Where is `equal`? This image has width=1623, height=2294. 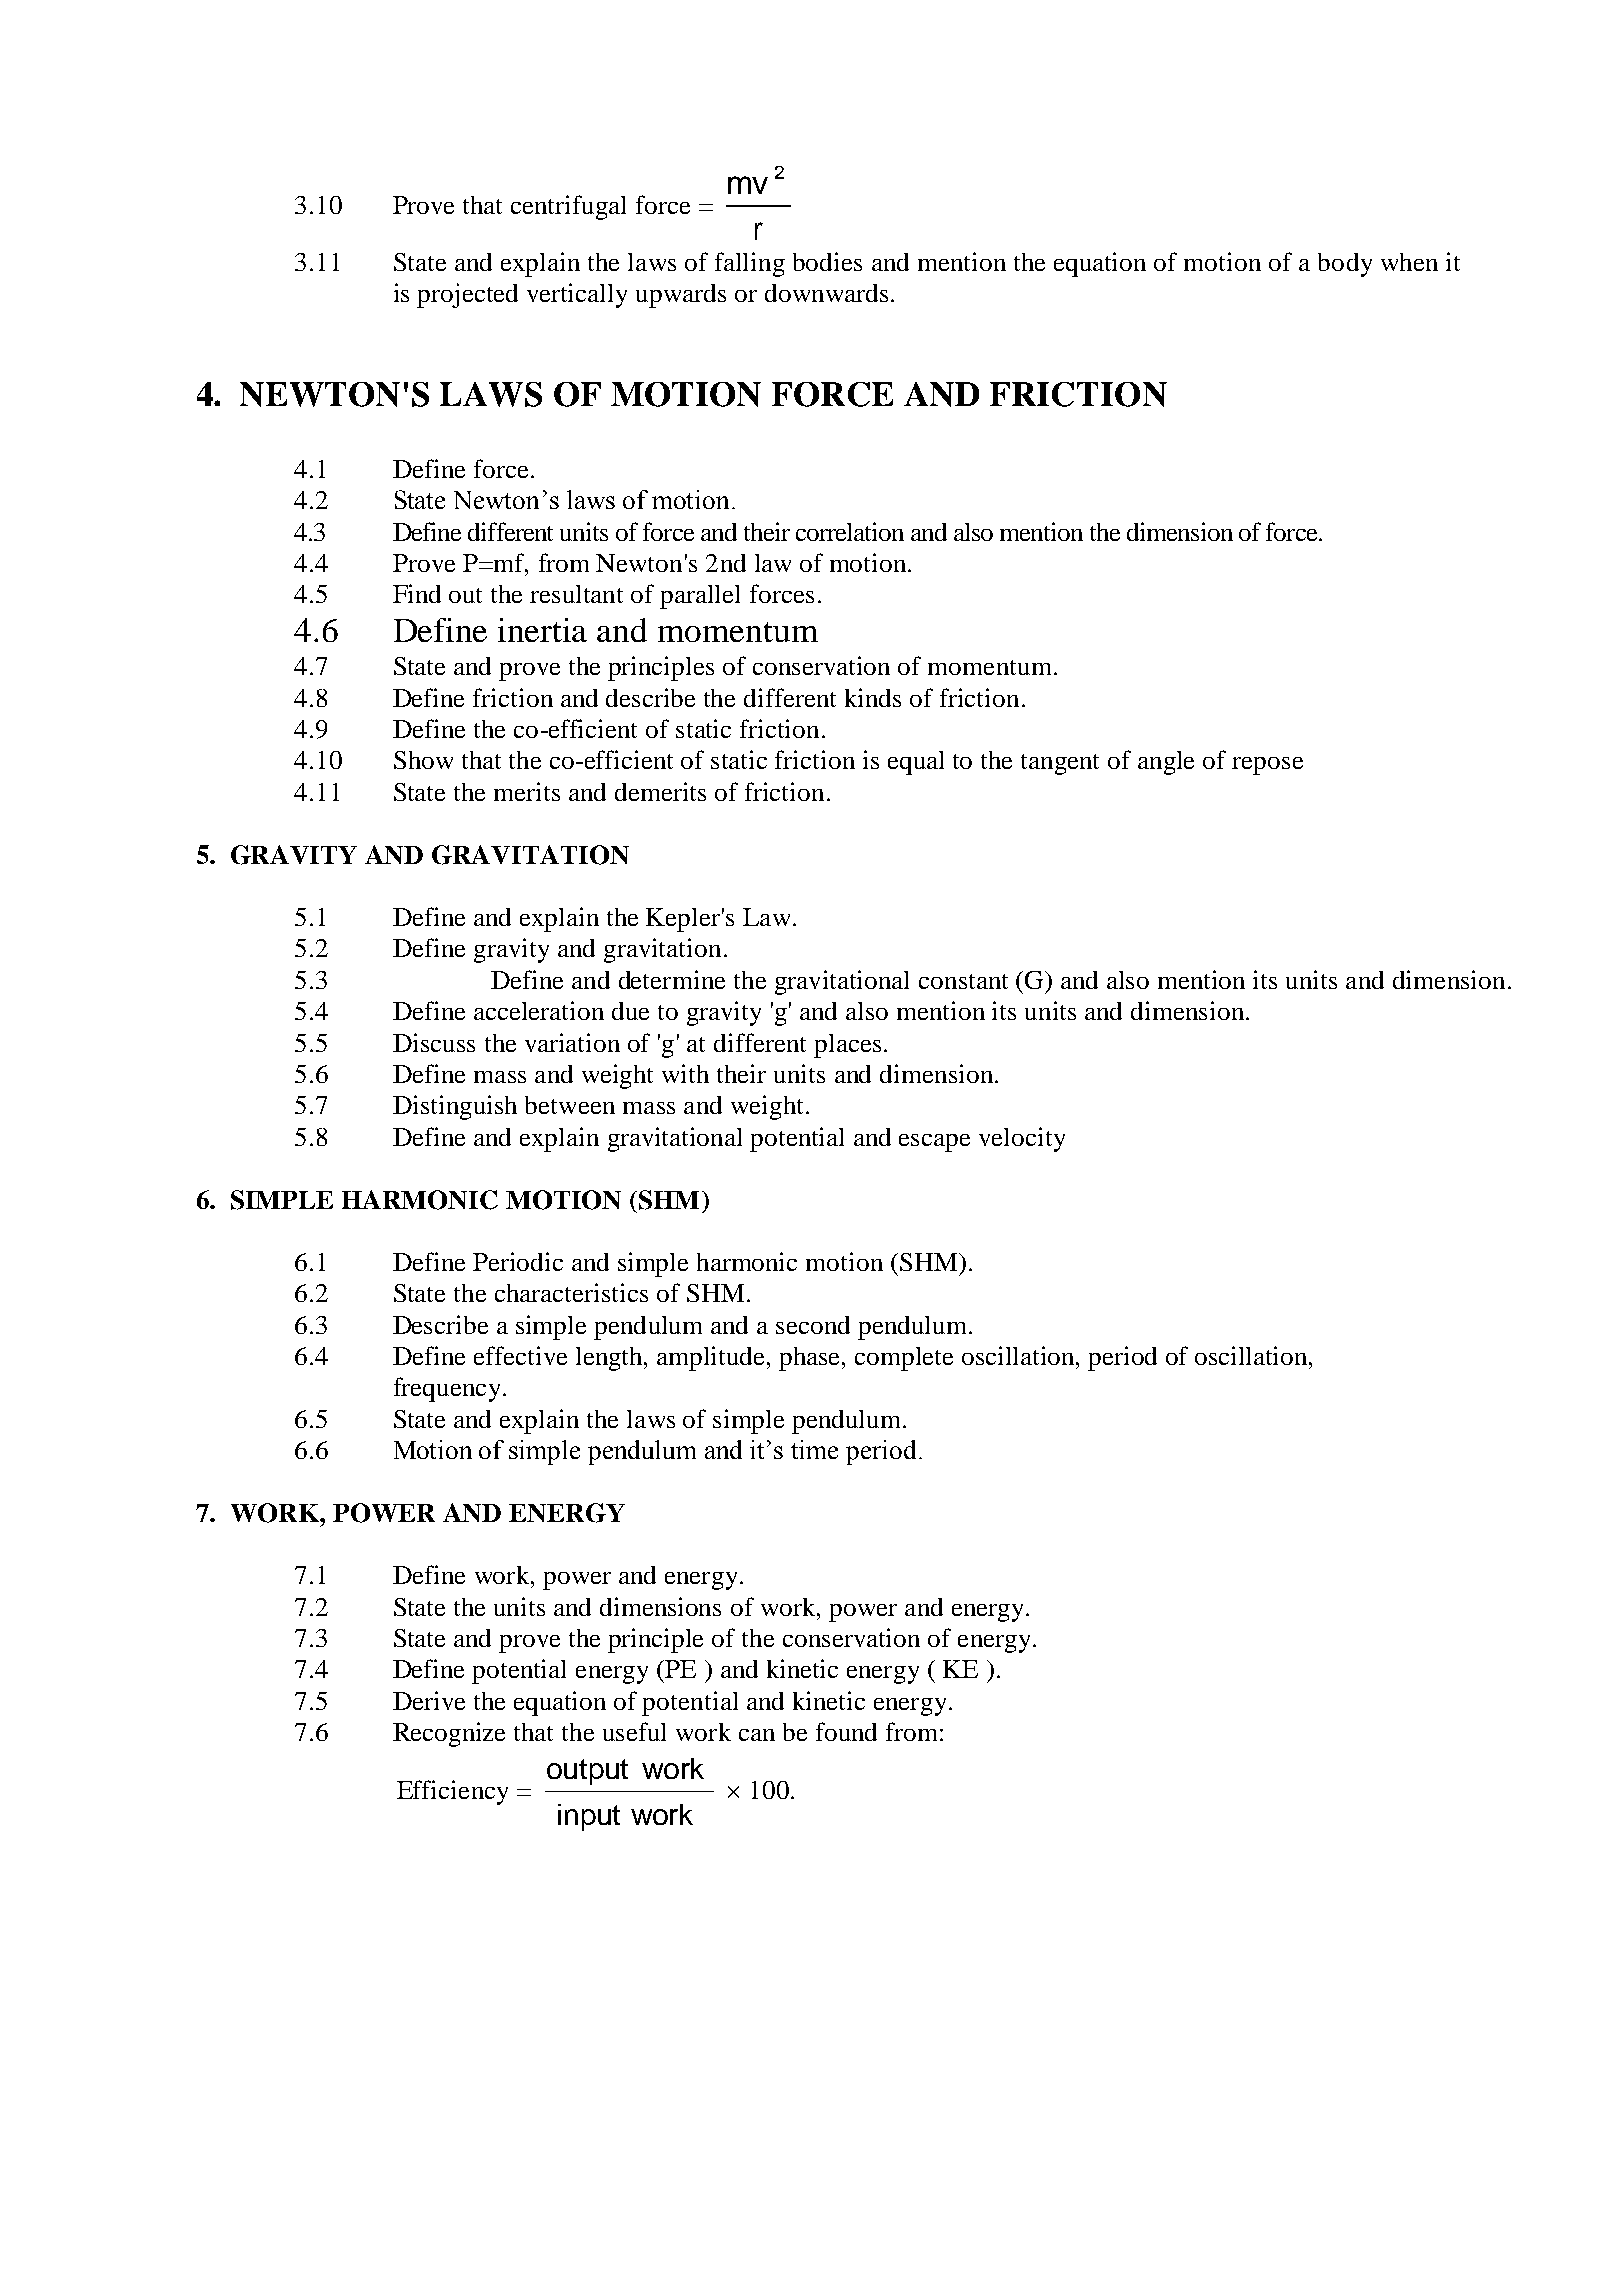 equal is located at coordinates (916, 763).
